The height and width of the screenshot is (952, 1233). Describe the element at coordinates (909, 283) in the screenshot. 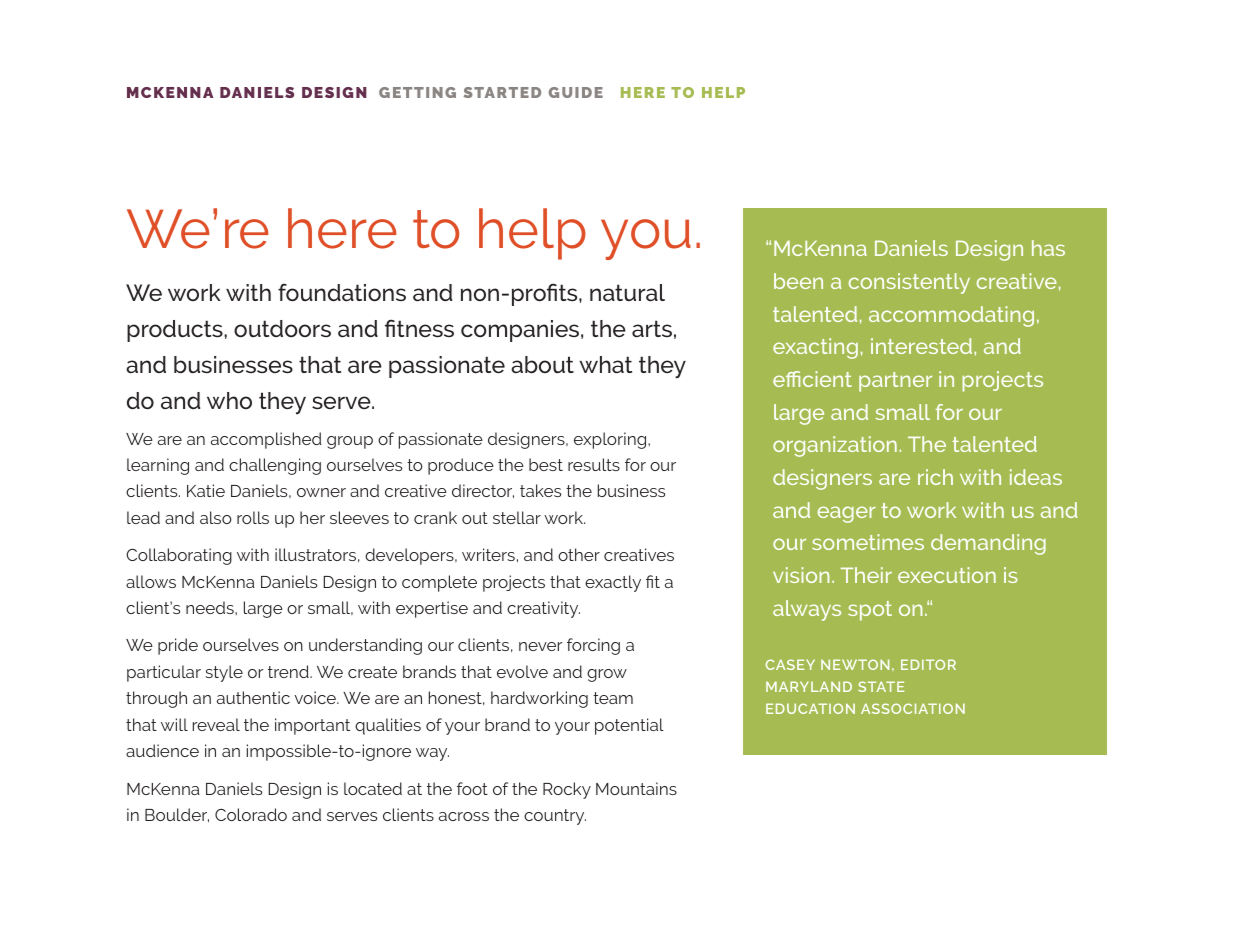

I see `consistently` at that location.
